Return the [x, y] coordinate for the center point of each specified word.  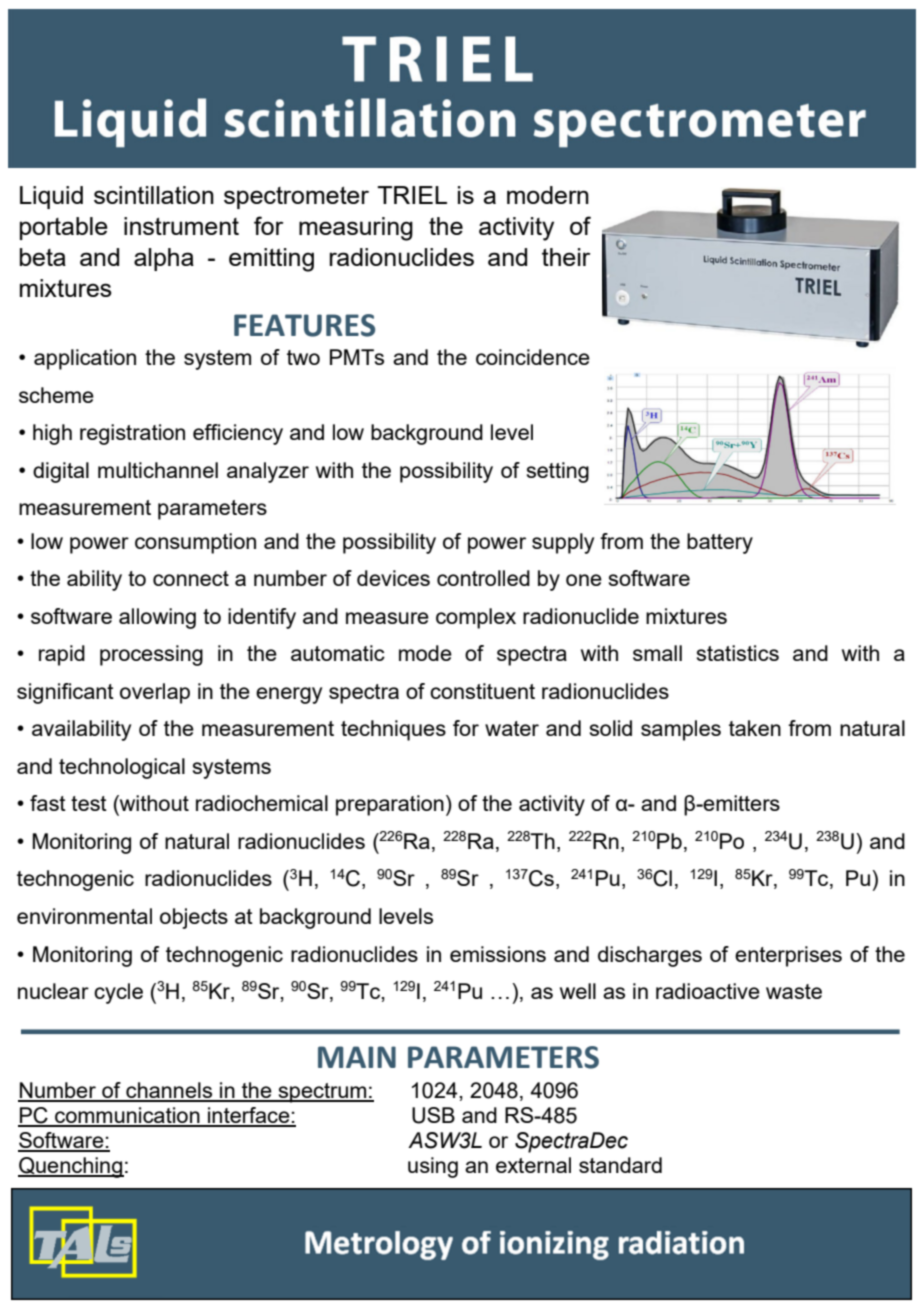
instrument [181, 226]
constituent [482, 691]
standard [620, 1165]
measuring [356, 229]
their [566, 257]
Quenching [71, 1167]
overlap [155, 693]
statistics [738, 653]
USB [433, 1115]
